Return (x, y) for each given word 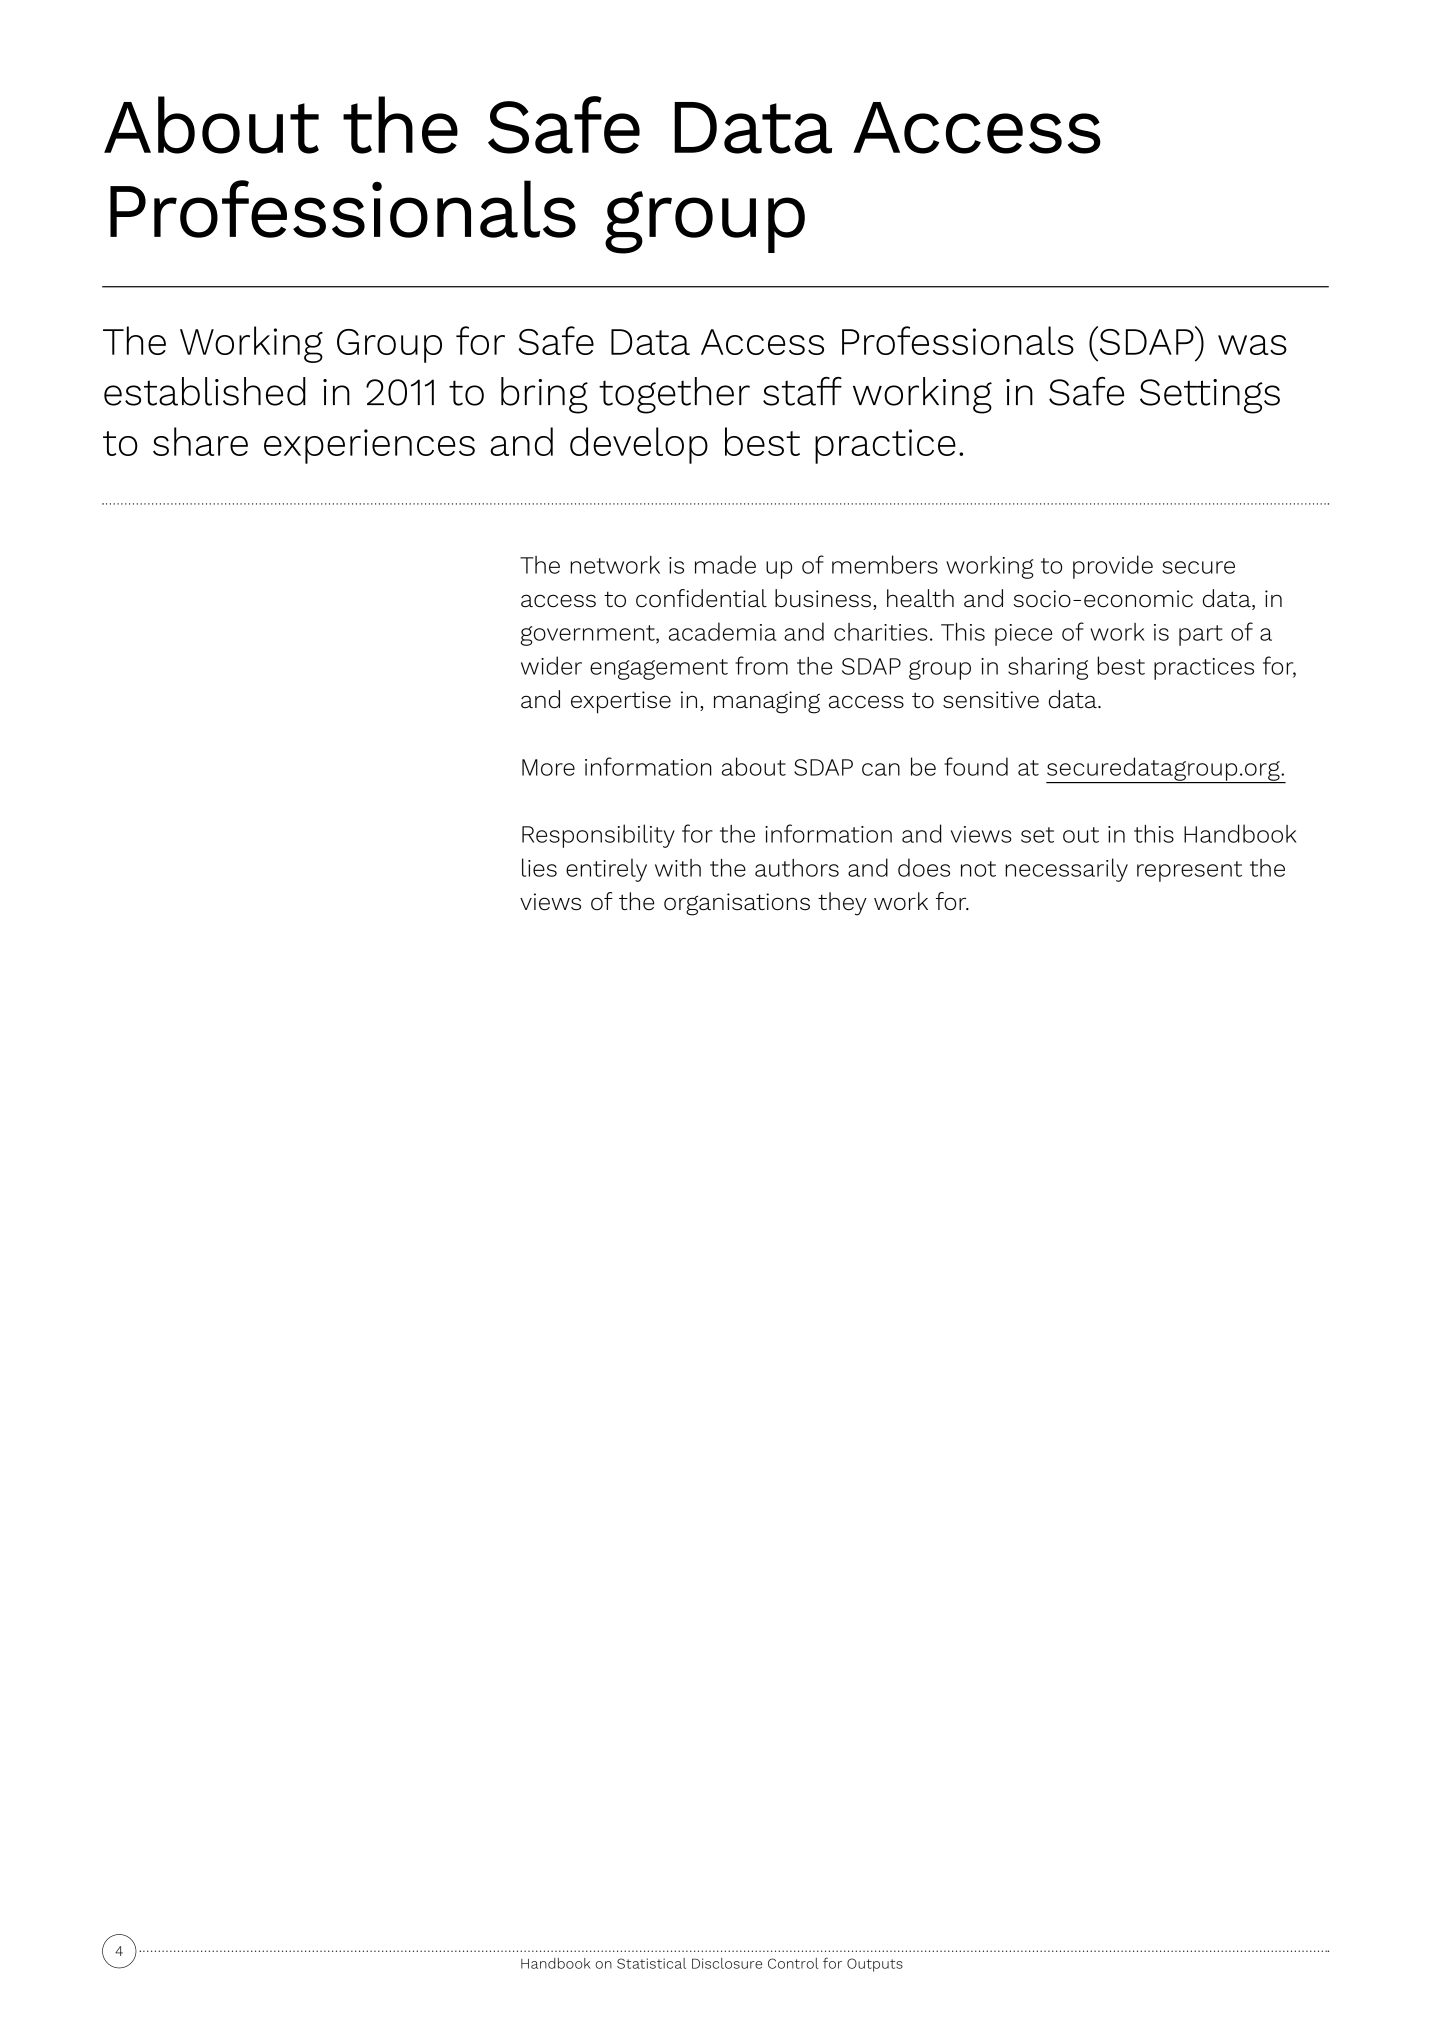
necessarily (1066, 870)
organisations (737, 904)
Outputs (875, 1965)
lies (539, 867)
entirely (606, 870)
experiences (369, 446)
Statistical (651, 1963)
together (674, 395)
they (842, 904)
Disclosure (727, 1963)
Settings (1210, 396)
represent (1189, 871)
